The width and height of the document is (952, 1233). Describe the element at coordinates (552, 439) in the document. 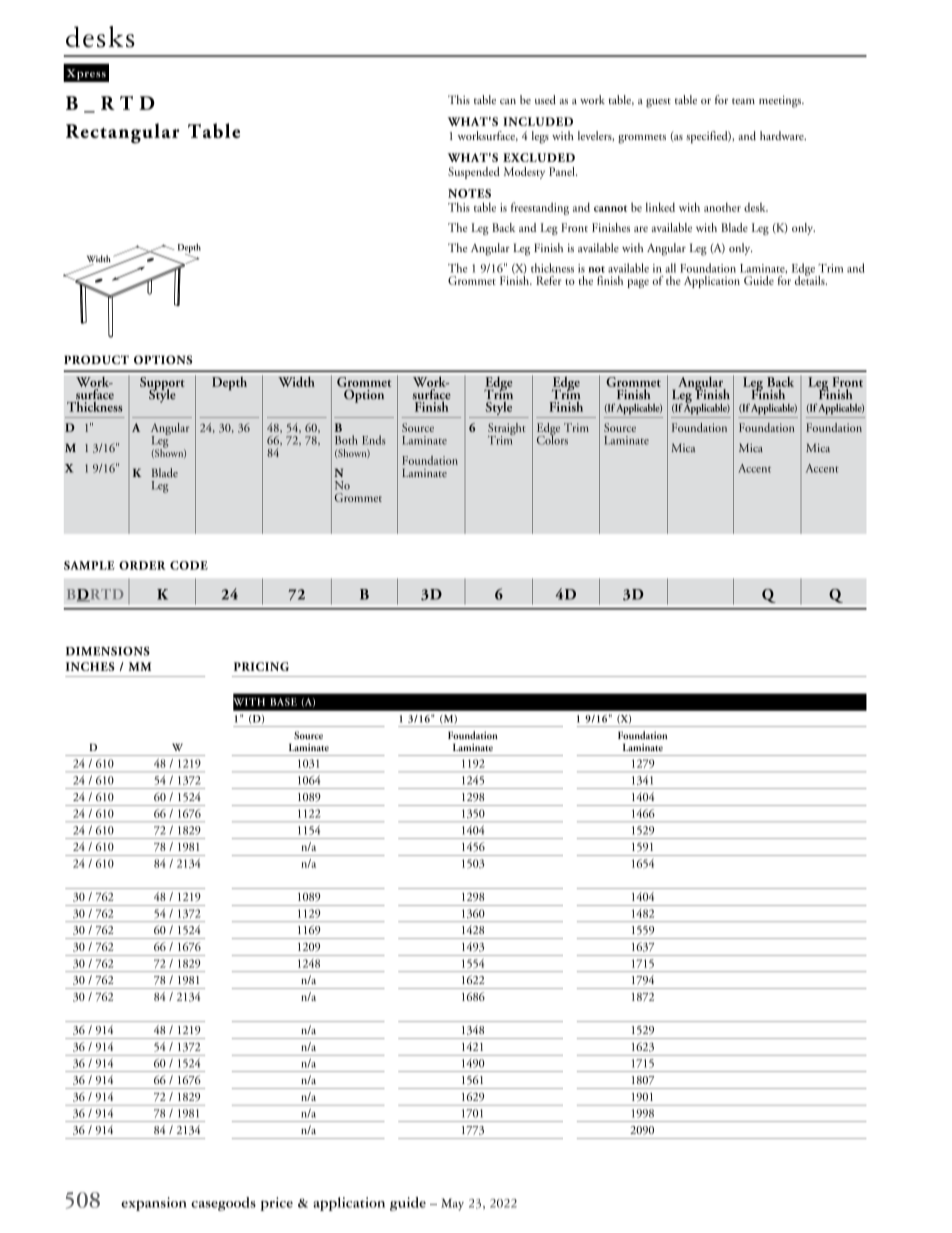

I see `Colors` at that location.
